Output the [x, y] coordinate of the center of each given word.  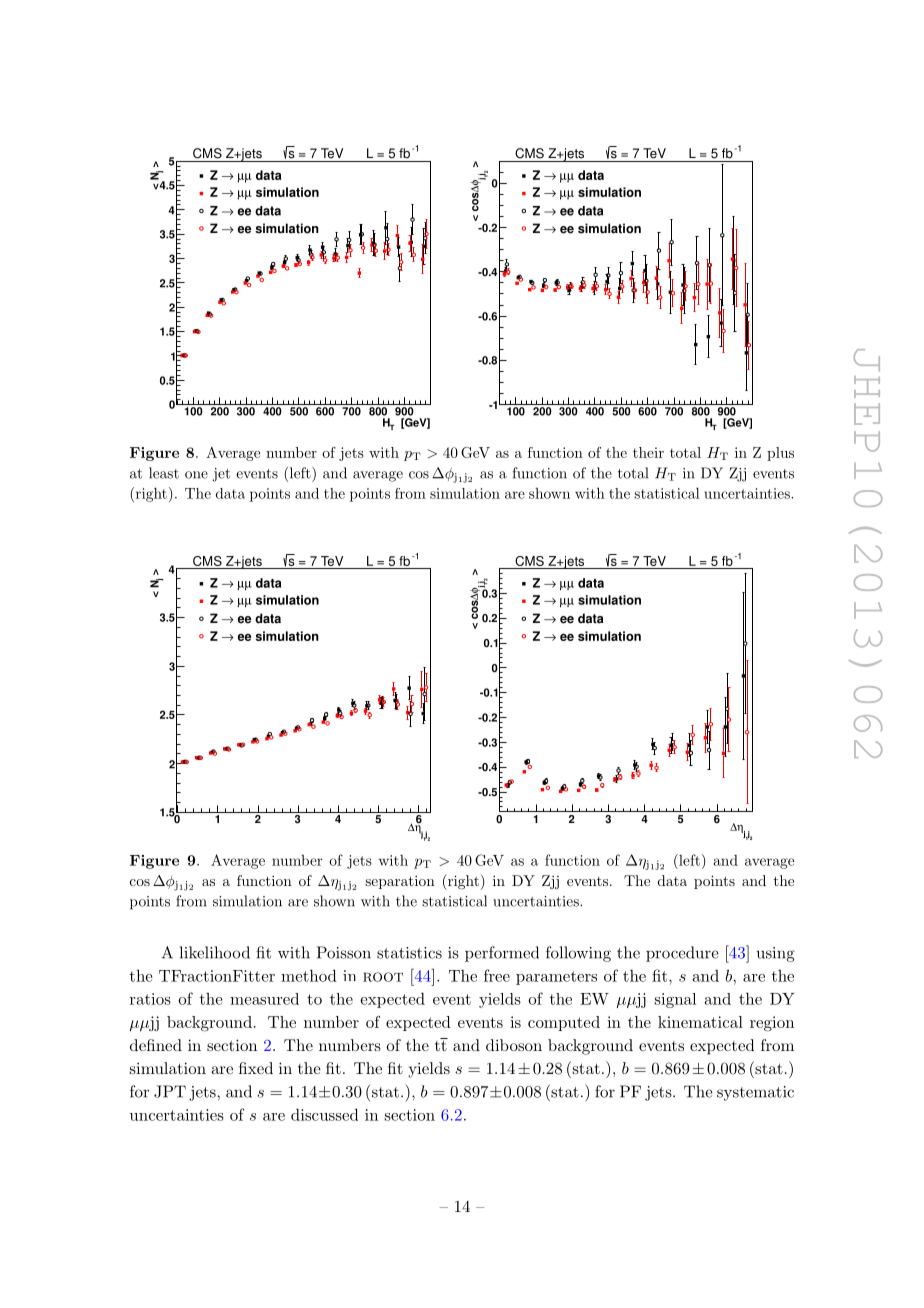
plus [780, 454]
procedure [682, 954]
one [196, 475]
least [164, 473]
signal [675, 1000]
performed [502, 954]
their [648, 452]
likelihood [215, 952]
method [309, 975]
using [775, 954]
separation [400, 882]
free [497, 975]
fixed [256, 1068]
